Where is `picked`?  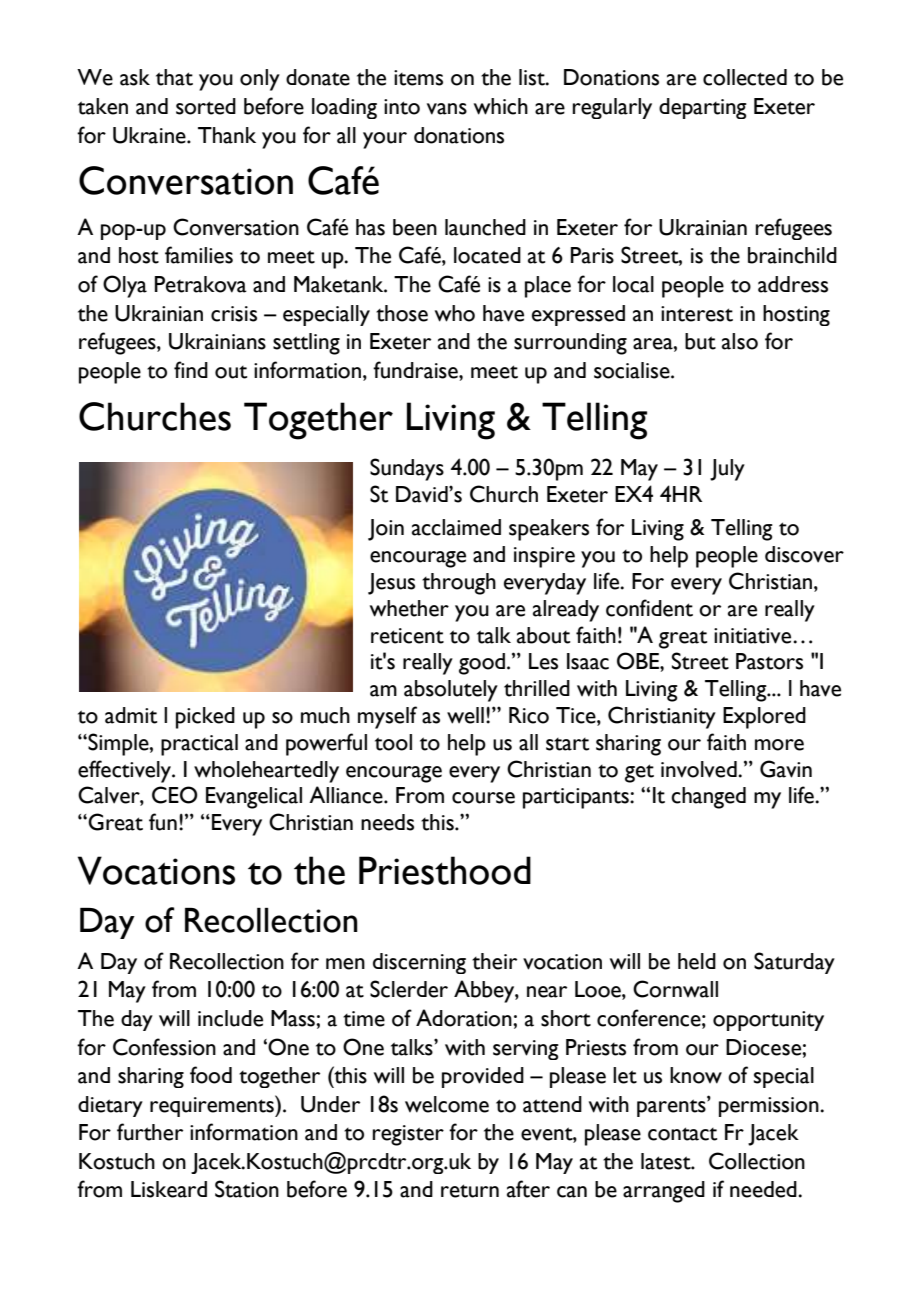 picked is located at coordinates (205, 718).
